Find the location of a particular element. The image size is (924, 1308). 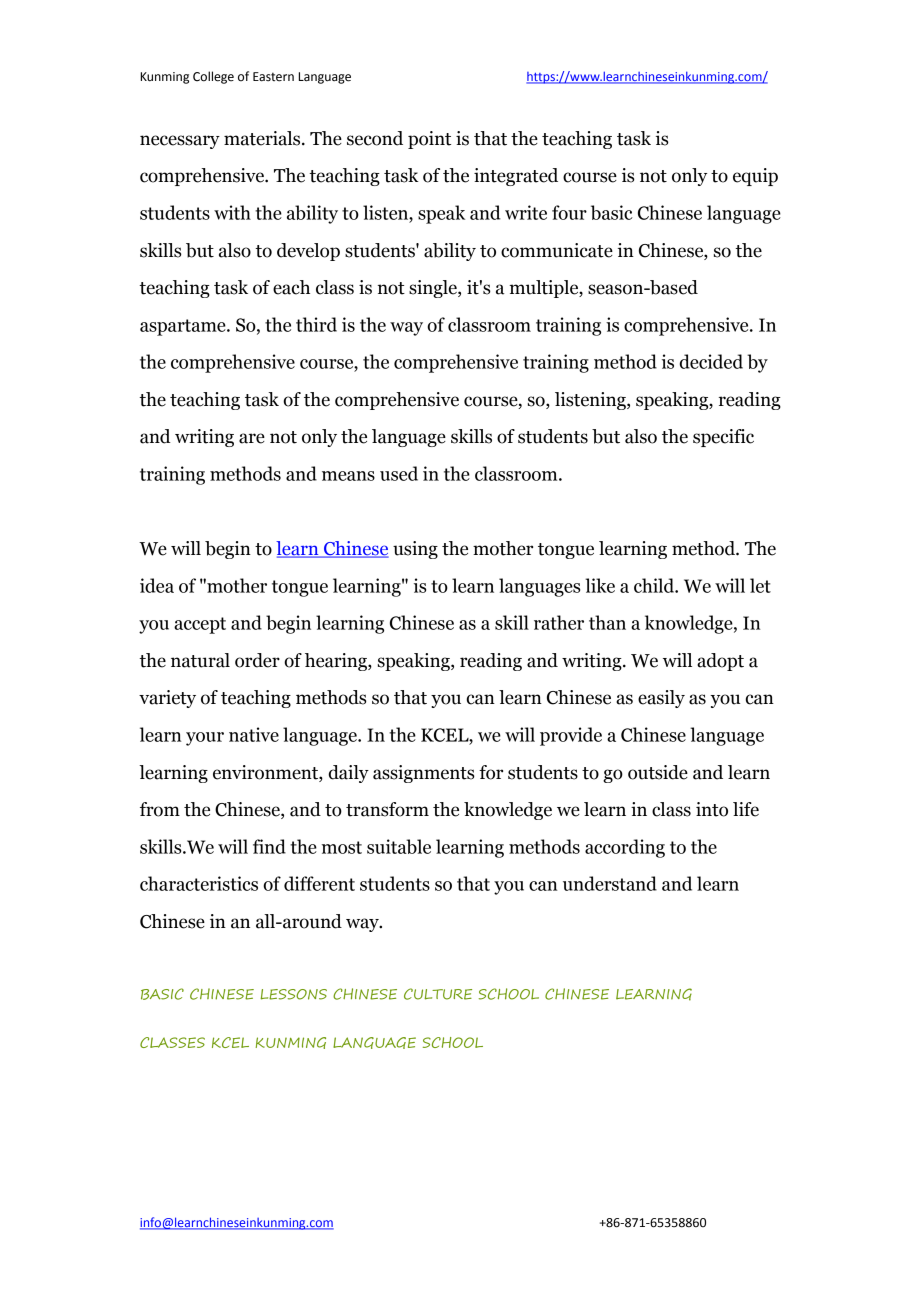

using is located at coordinates (415, 550).
